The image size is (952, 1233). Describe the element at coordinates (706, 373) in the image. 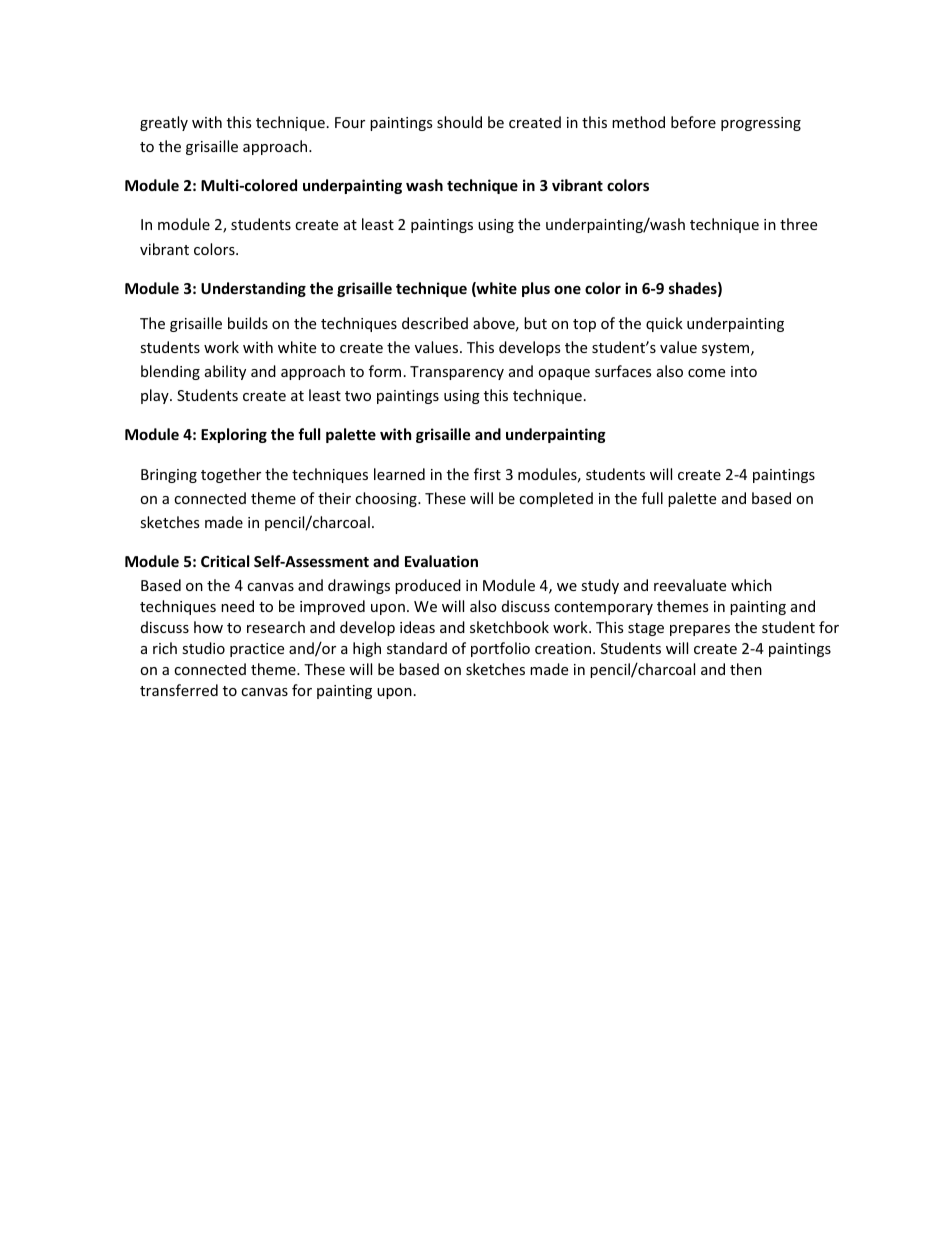

I see `come` at that location.
